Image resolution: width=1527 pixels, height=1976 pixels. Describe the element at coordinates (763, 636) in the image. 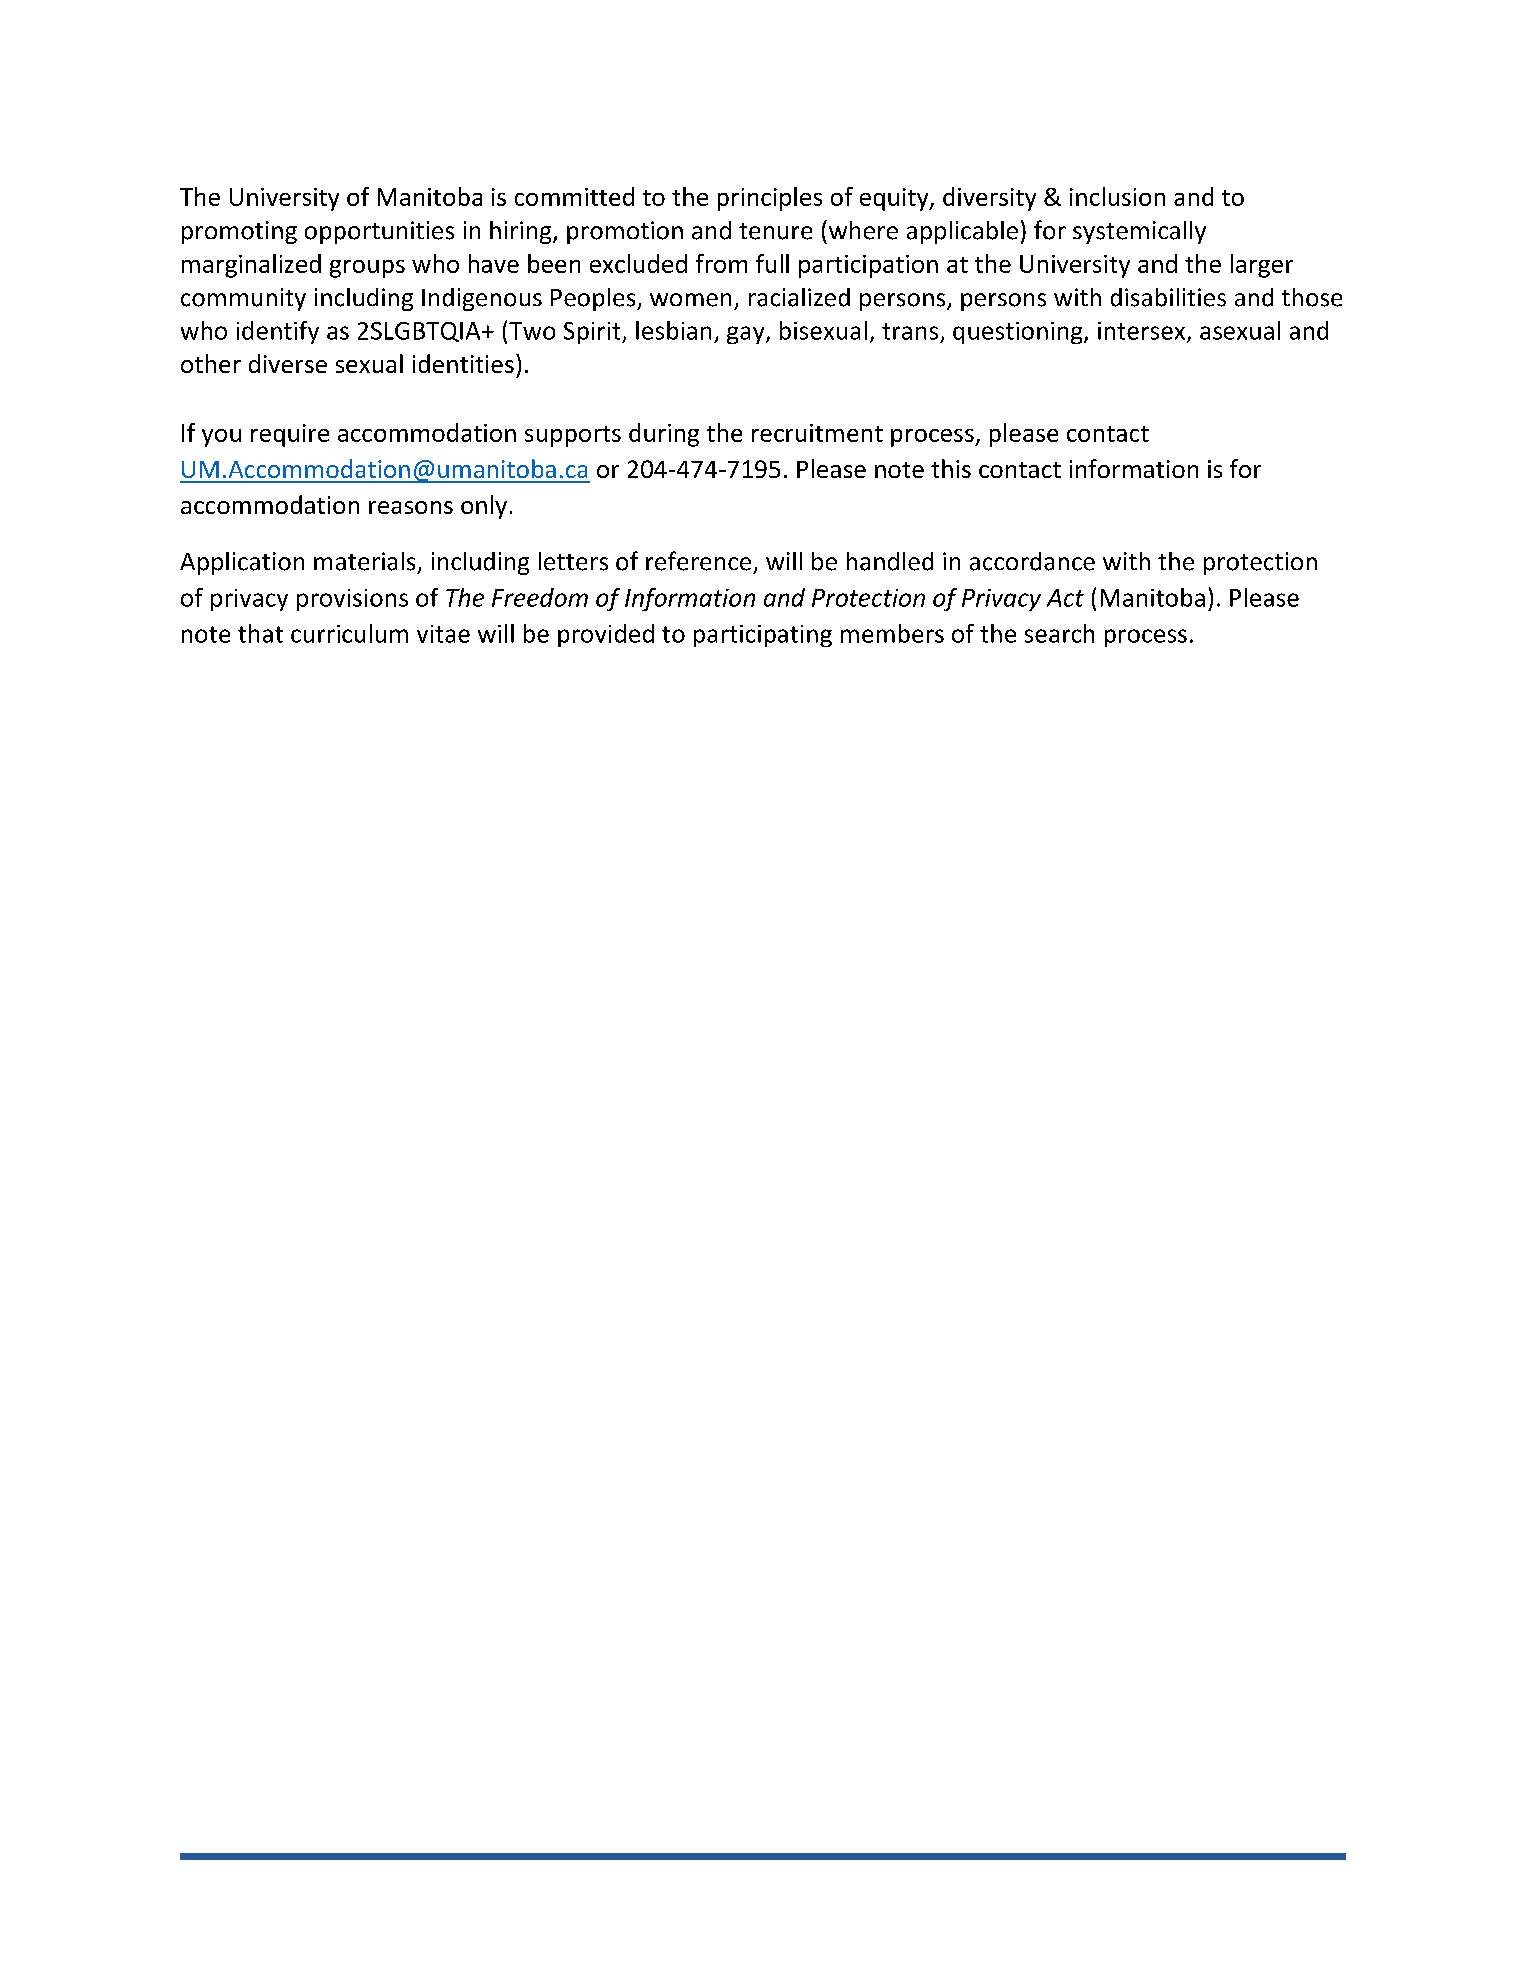

I see `participating` at that location.
